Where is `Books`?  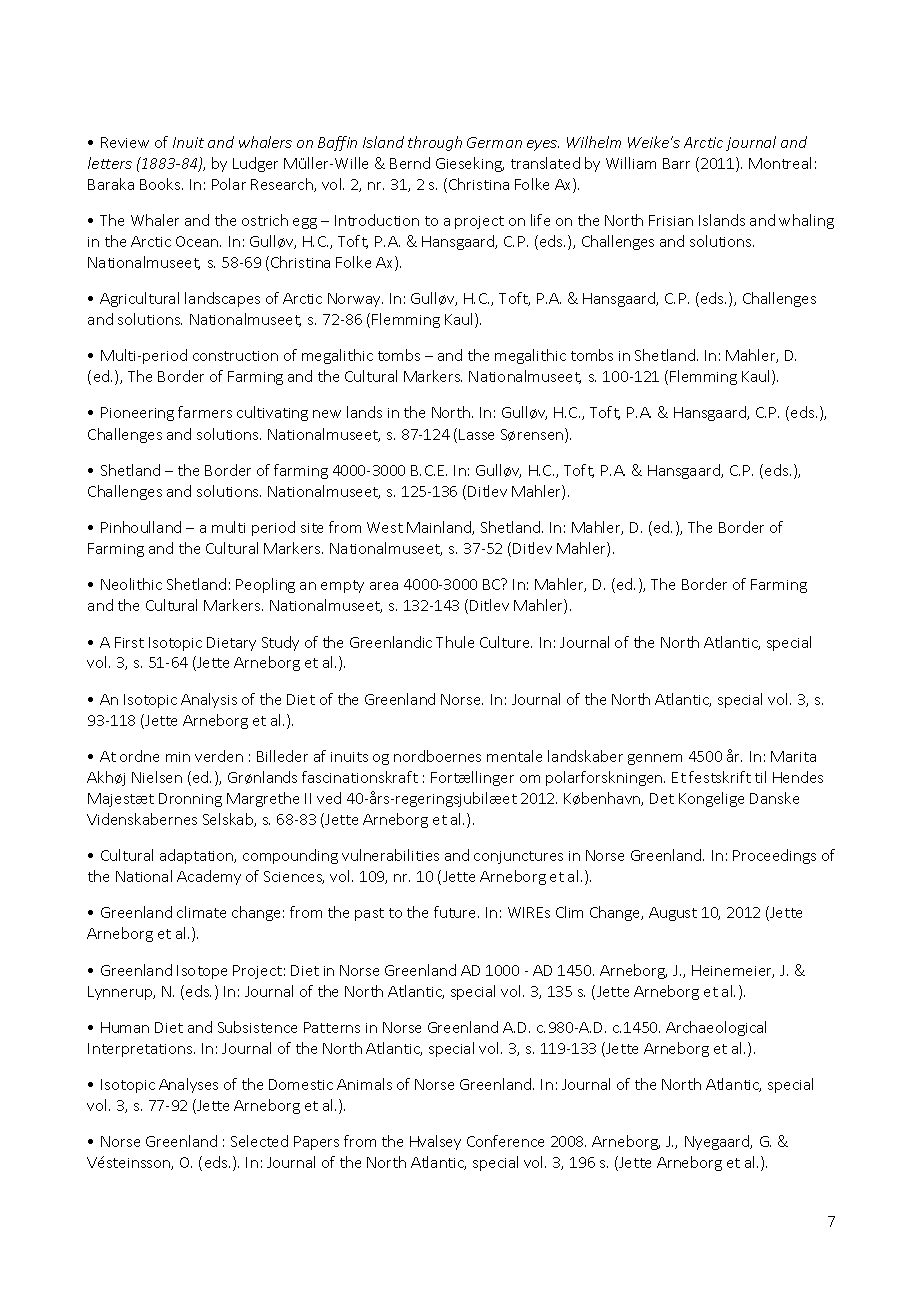 Books is located at coordinates (161, 184).
